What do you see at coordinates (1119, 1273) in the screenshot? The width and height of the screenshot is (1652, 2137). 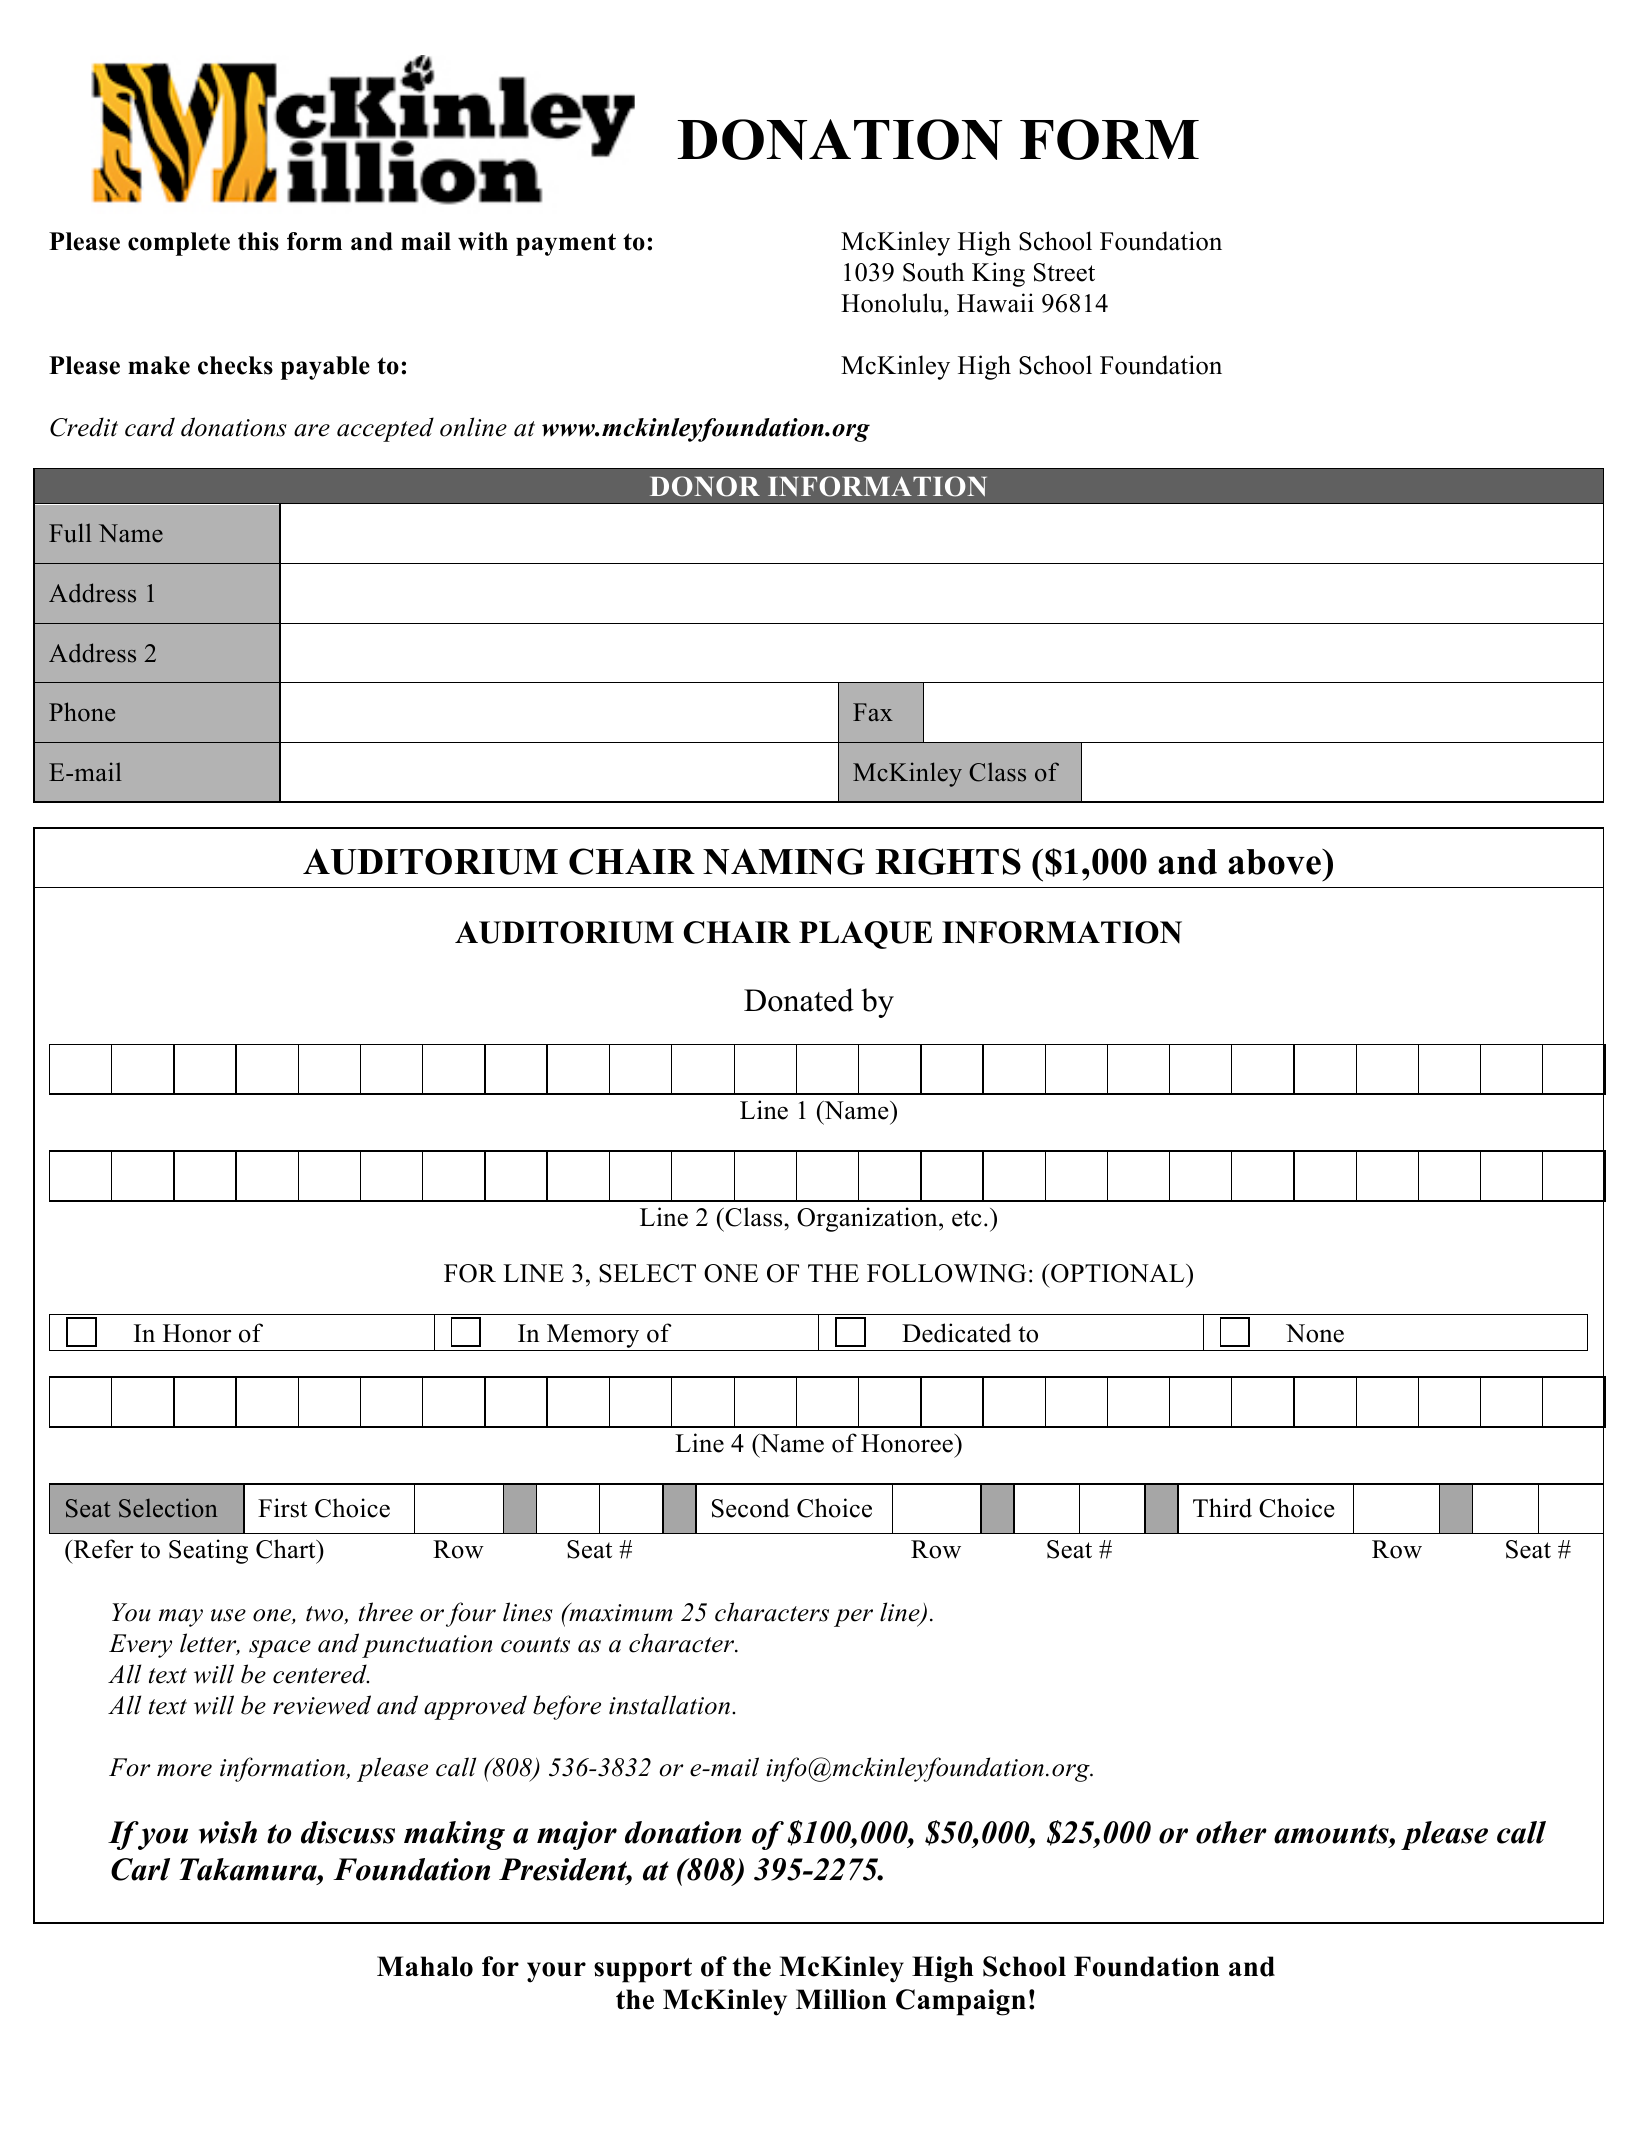 I see `OPTIONAL` at bounding box center [1119, 1273].
